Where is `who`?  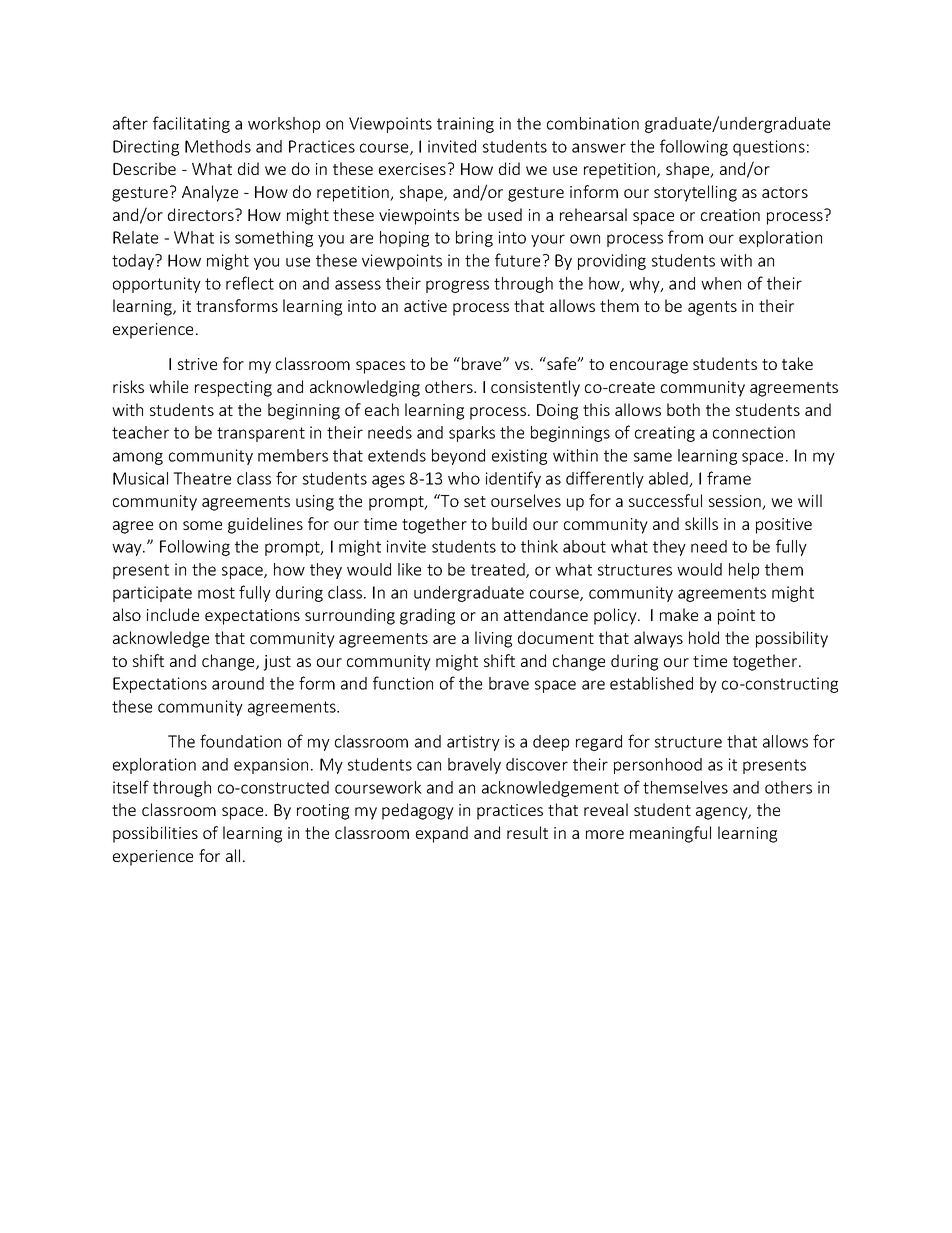
who is located at coordinates (464, 478).
